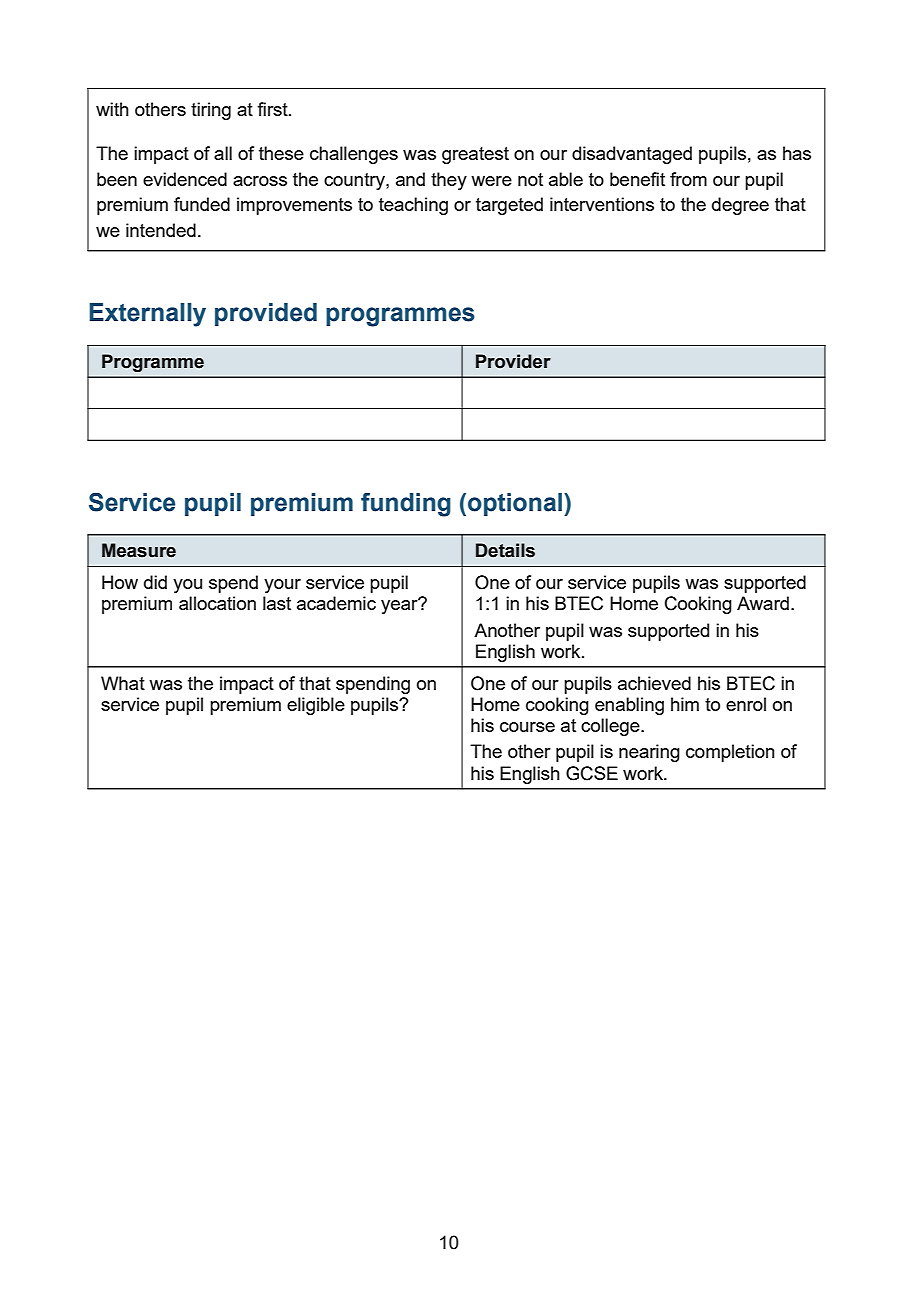 The image size is (924, 1308). Describe the element at coordinates (139, 550) in the screenshot. I see `Measure` at that location.
